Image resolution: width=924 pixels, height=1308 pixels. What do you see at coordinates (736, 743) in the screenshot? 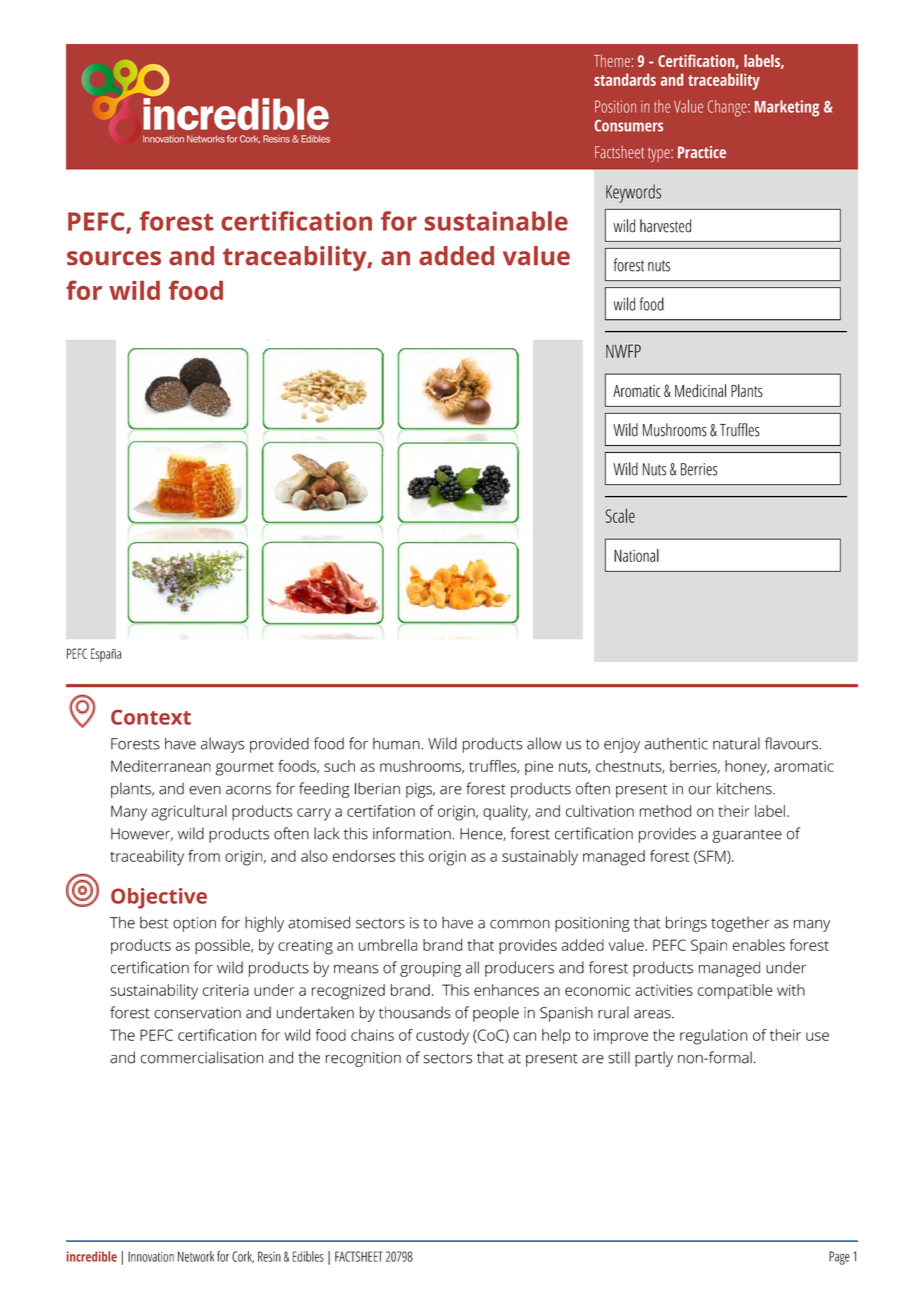
I see `natural` at bounding box center [736, 743].
